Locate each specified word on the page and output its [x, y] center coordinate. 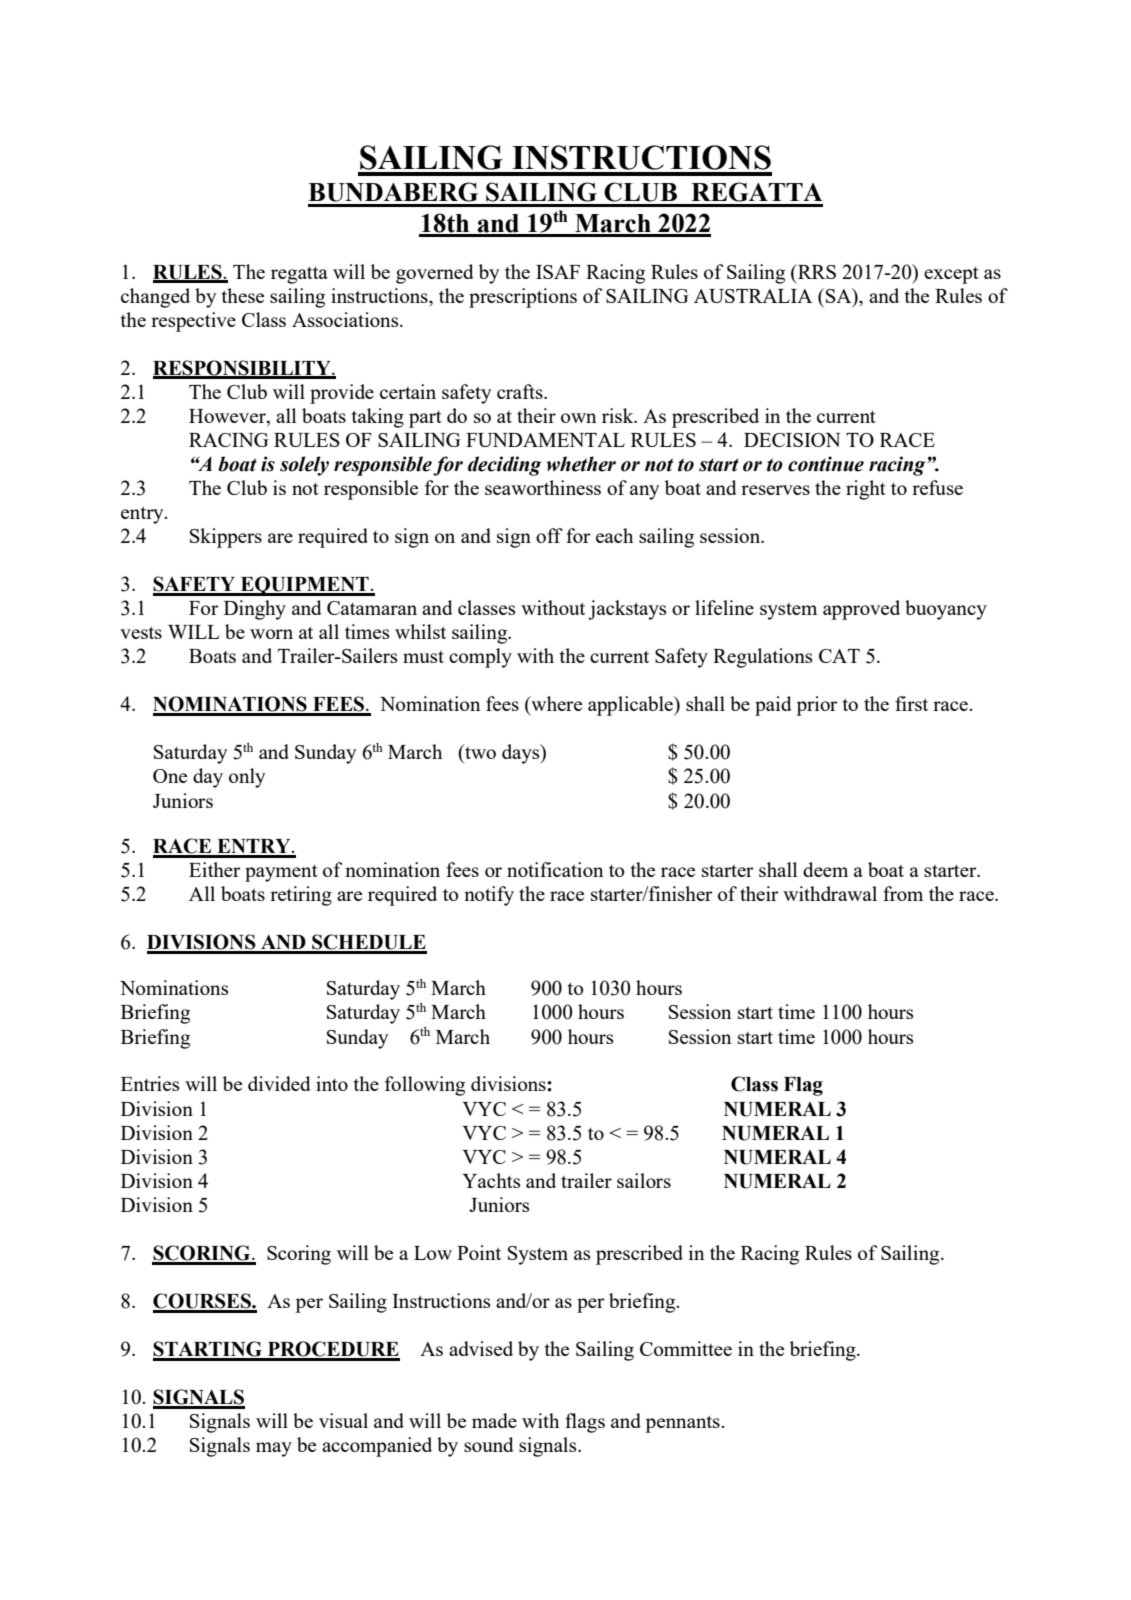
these [243, 295]
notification [555, 869]
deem [825, 869]
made [494, 1420]
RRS [816, 271]
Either [215, 869]
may [274, 1449]
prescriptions [523, 298]
